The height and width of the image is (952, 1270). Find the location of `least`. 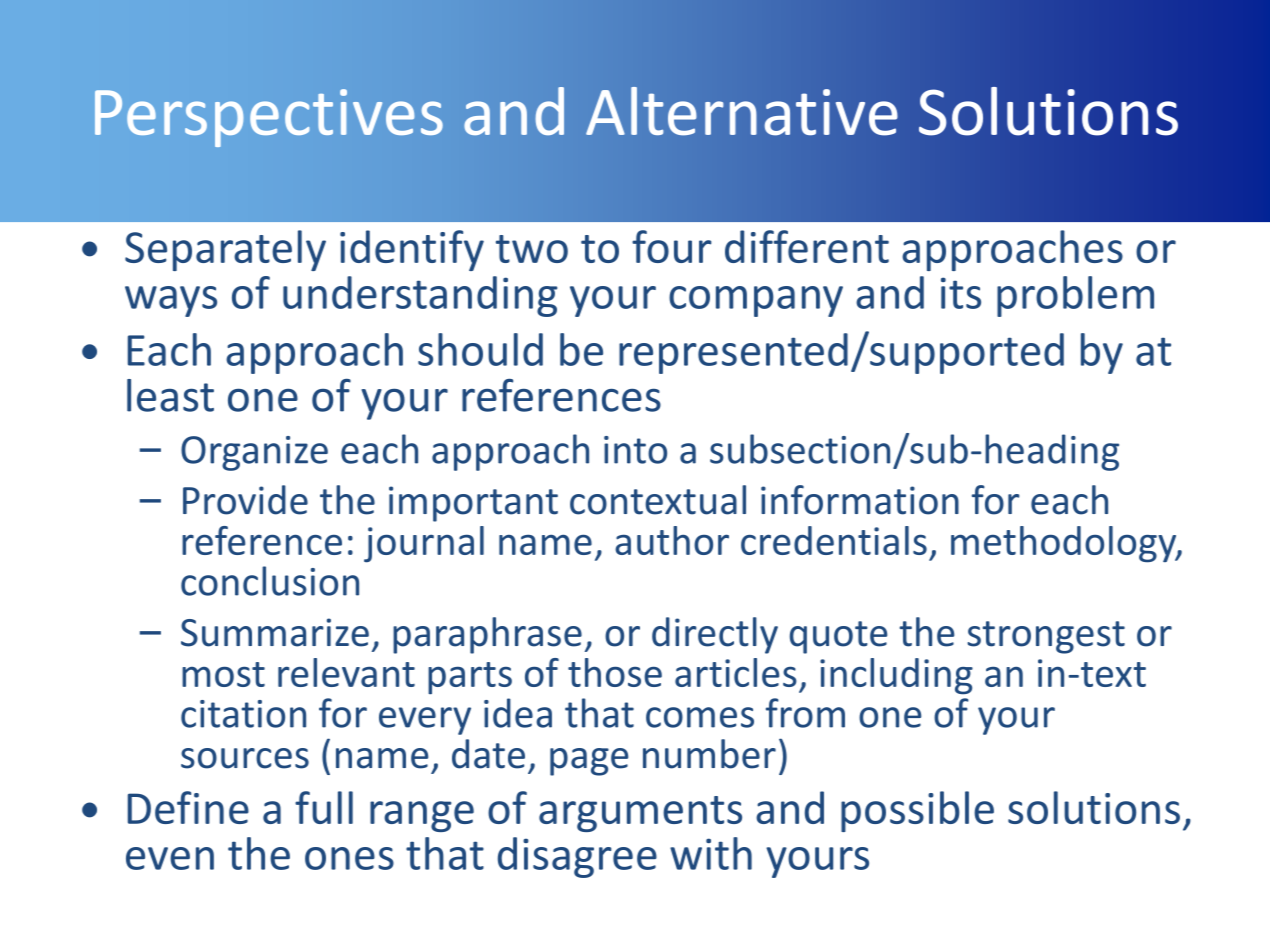

least is located at coordinates (170, 395).
